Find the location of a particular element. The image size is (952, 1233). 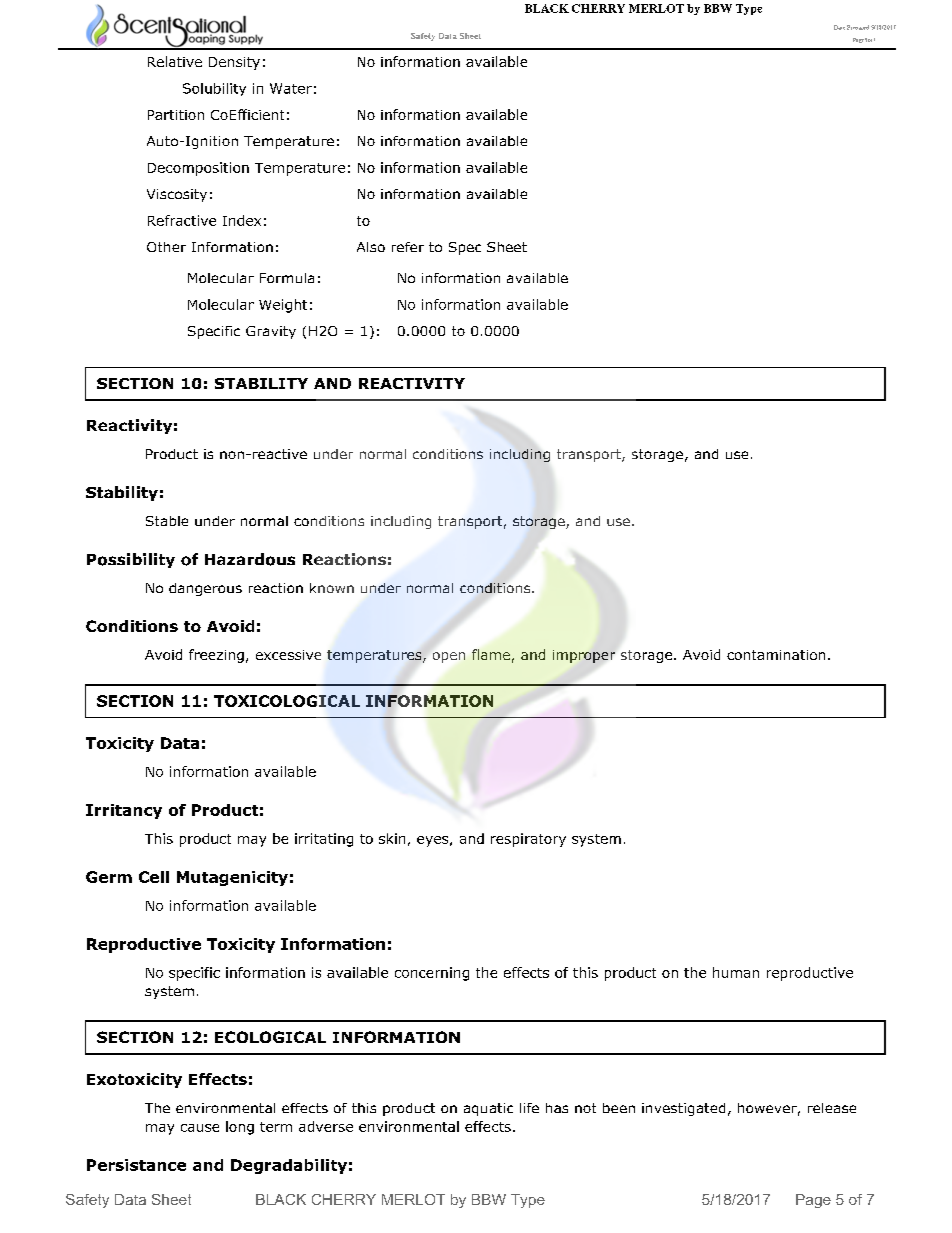

cause is located at coordinates (200, 1128).
